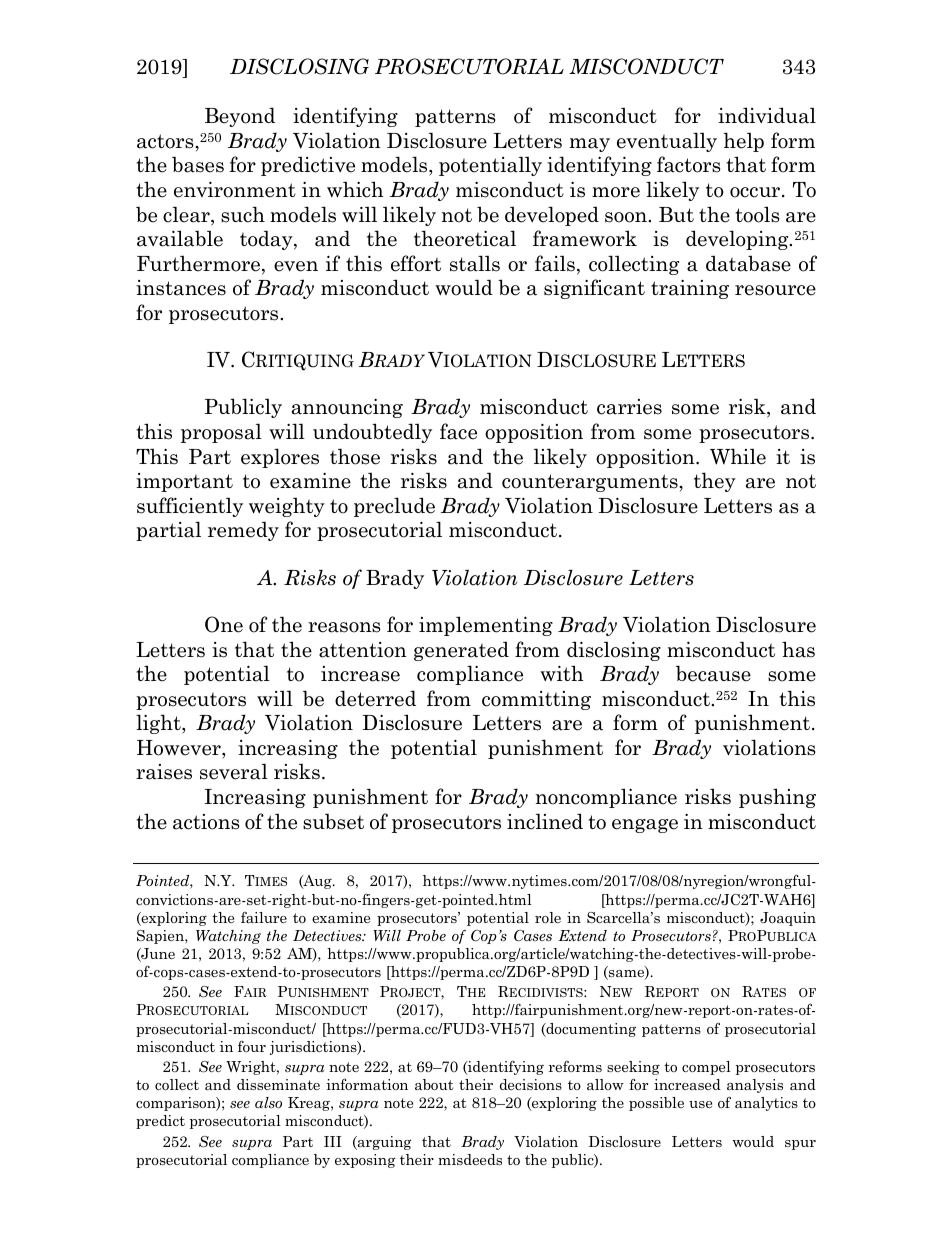 The height and width of the image is (1259, 952). What do you see at coordinates (224, 624) in the image?
I see `One` at bounding box center [224, 624].
